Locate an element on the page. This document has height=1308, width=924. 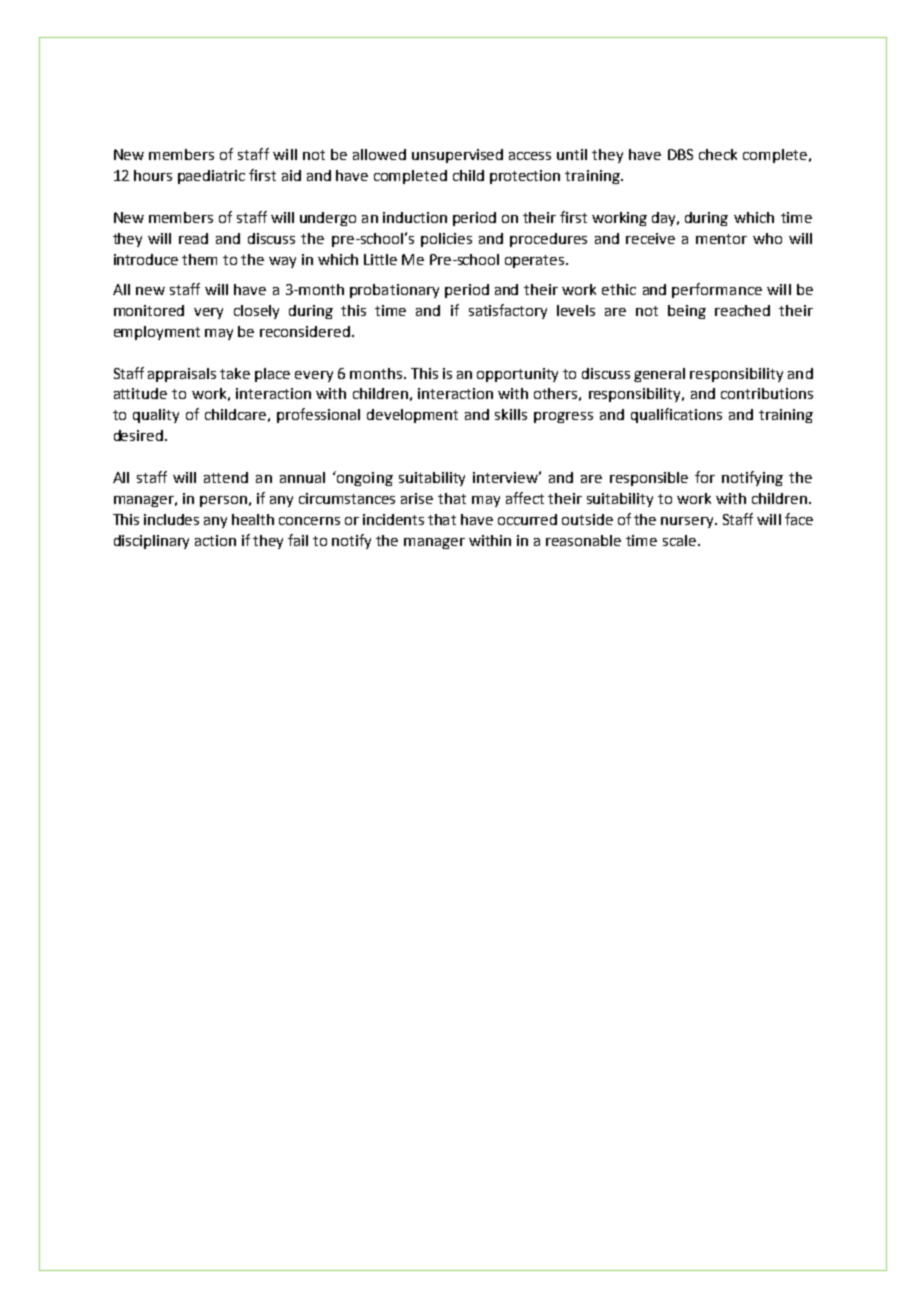
ongoing is located at coordinates (364, 478).
